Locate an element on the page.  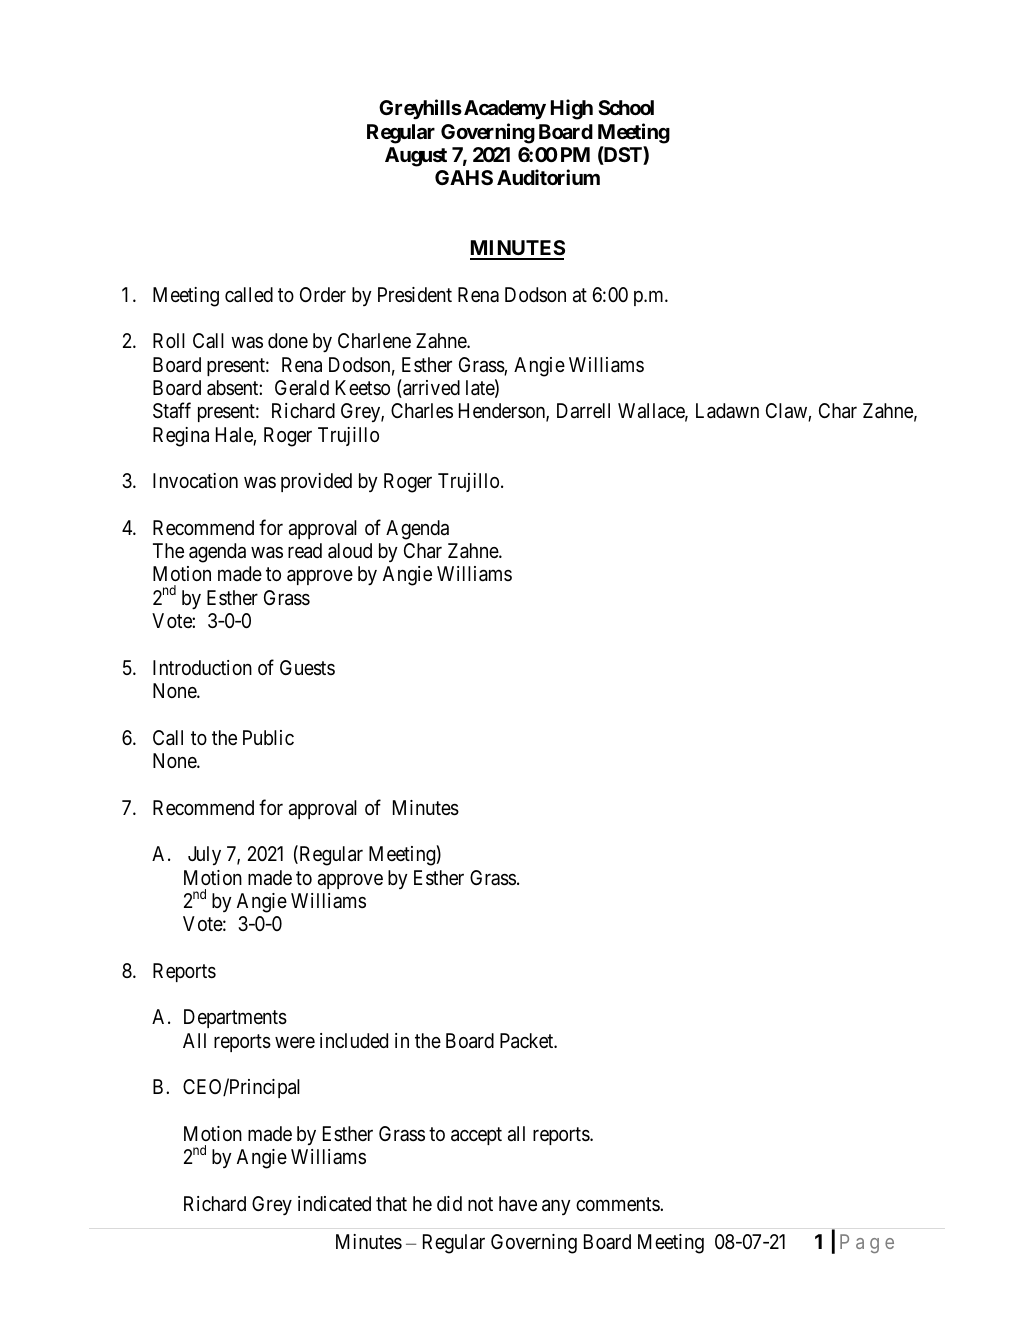
High is located at coordinates (572, 109).
